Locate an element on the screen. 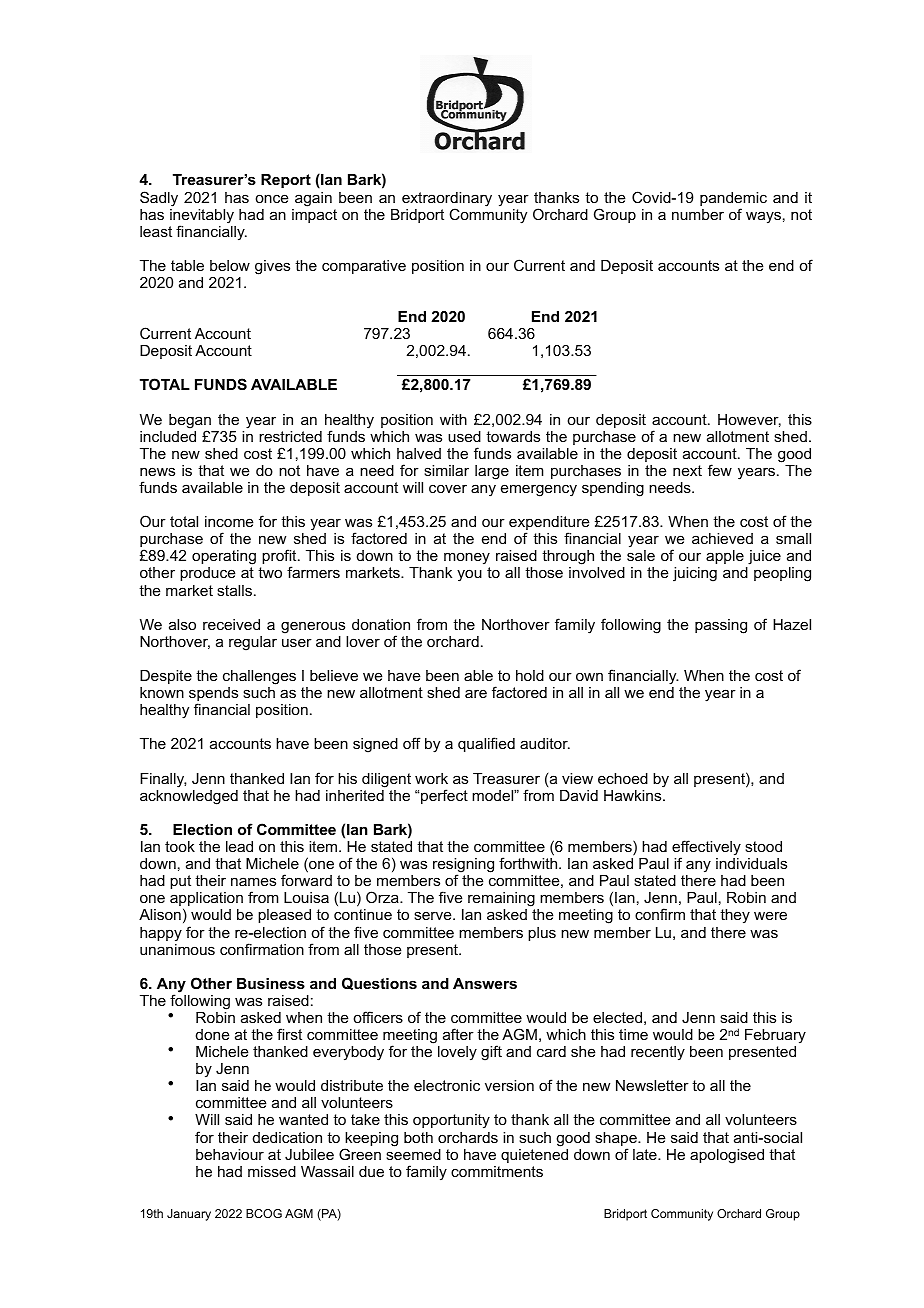 This screenshot has width=924, height=1308. used is located at coordinates (464, 436).
